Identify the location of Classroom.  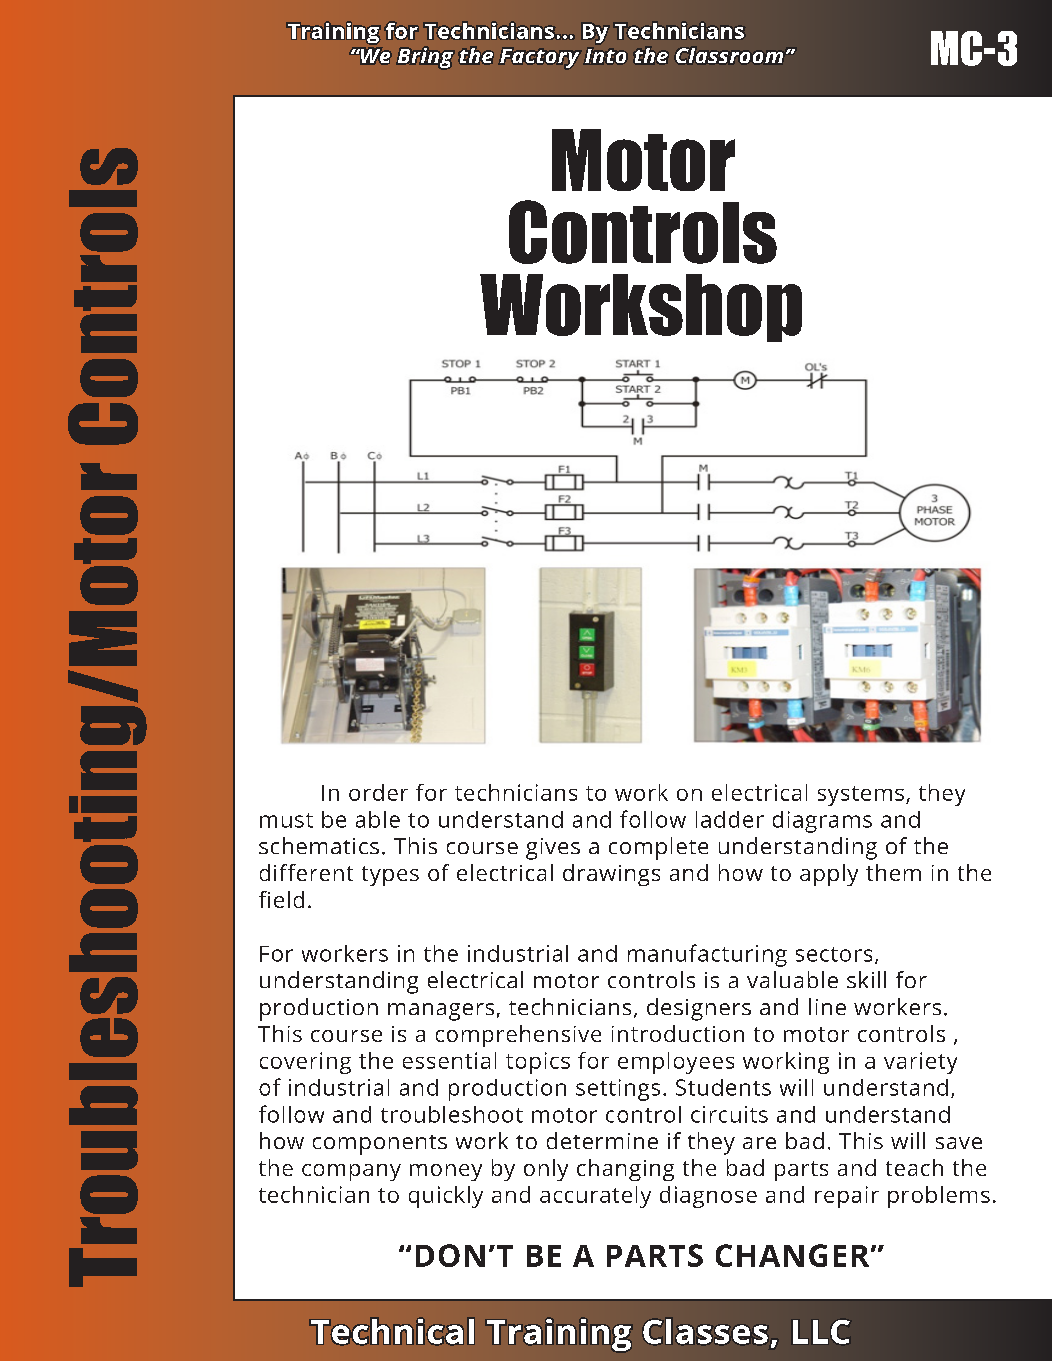
(729, 55).
